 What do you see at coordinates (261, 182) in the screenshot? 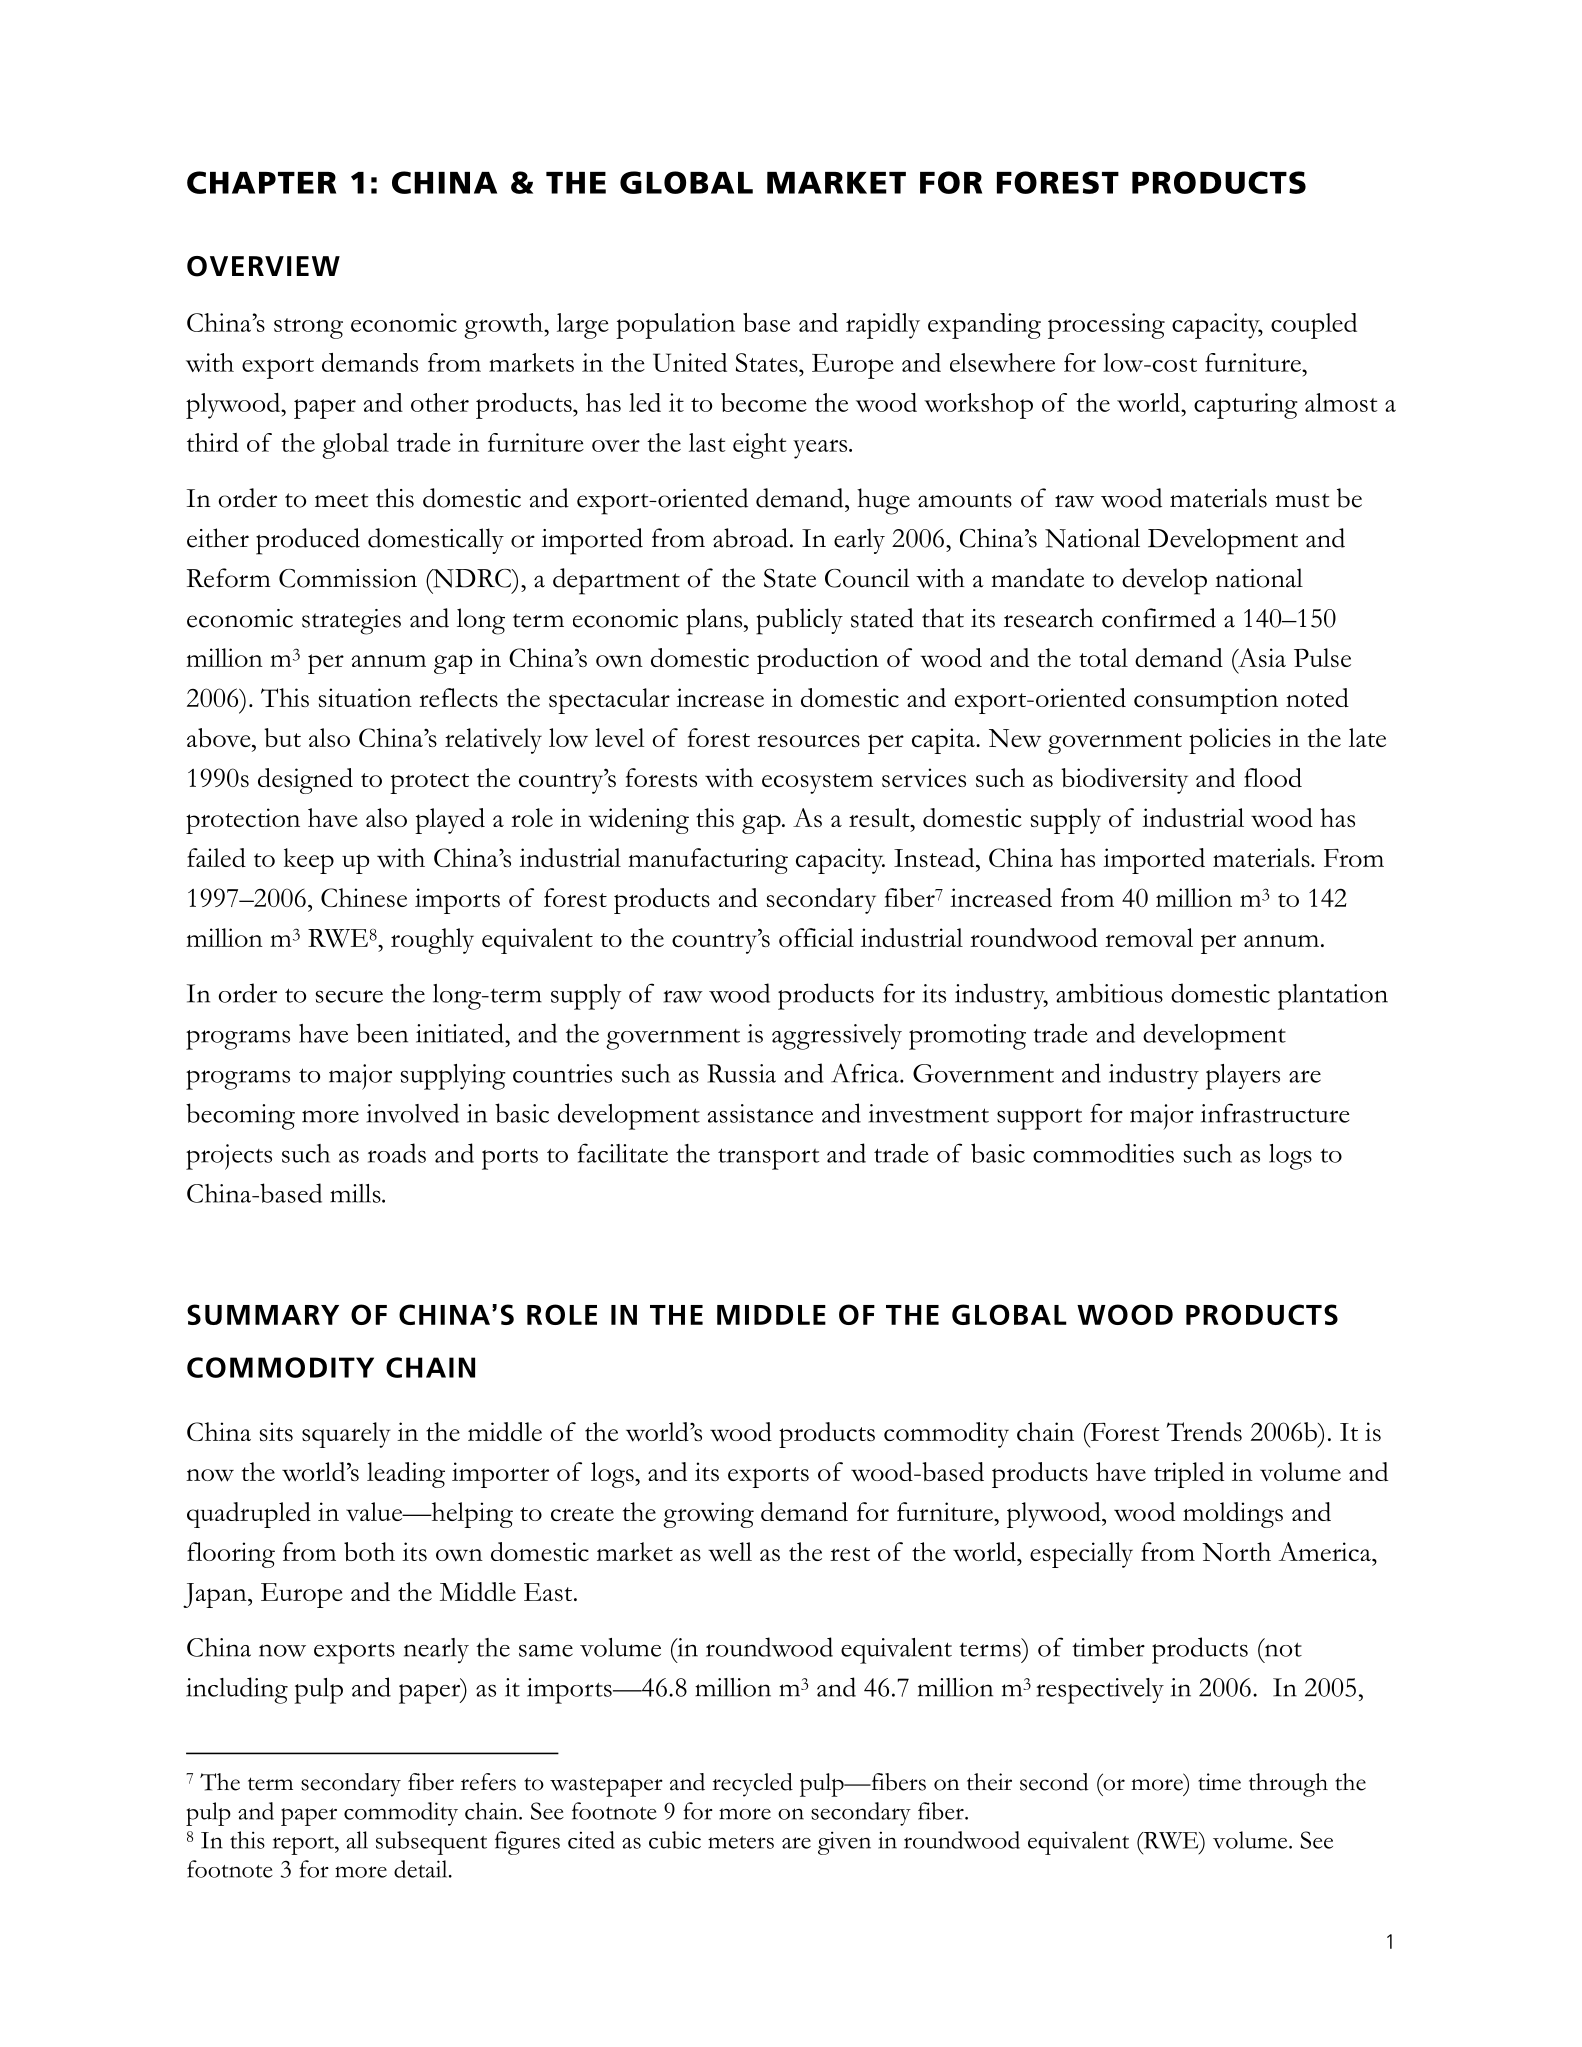
I see `CHAPTER` at bounding box center [261, 182].
